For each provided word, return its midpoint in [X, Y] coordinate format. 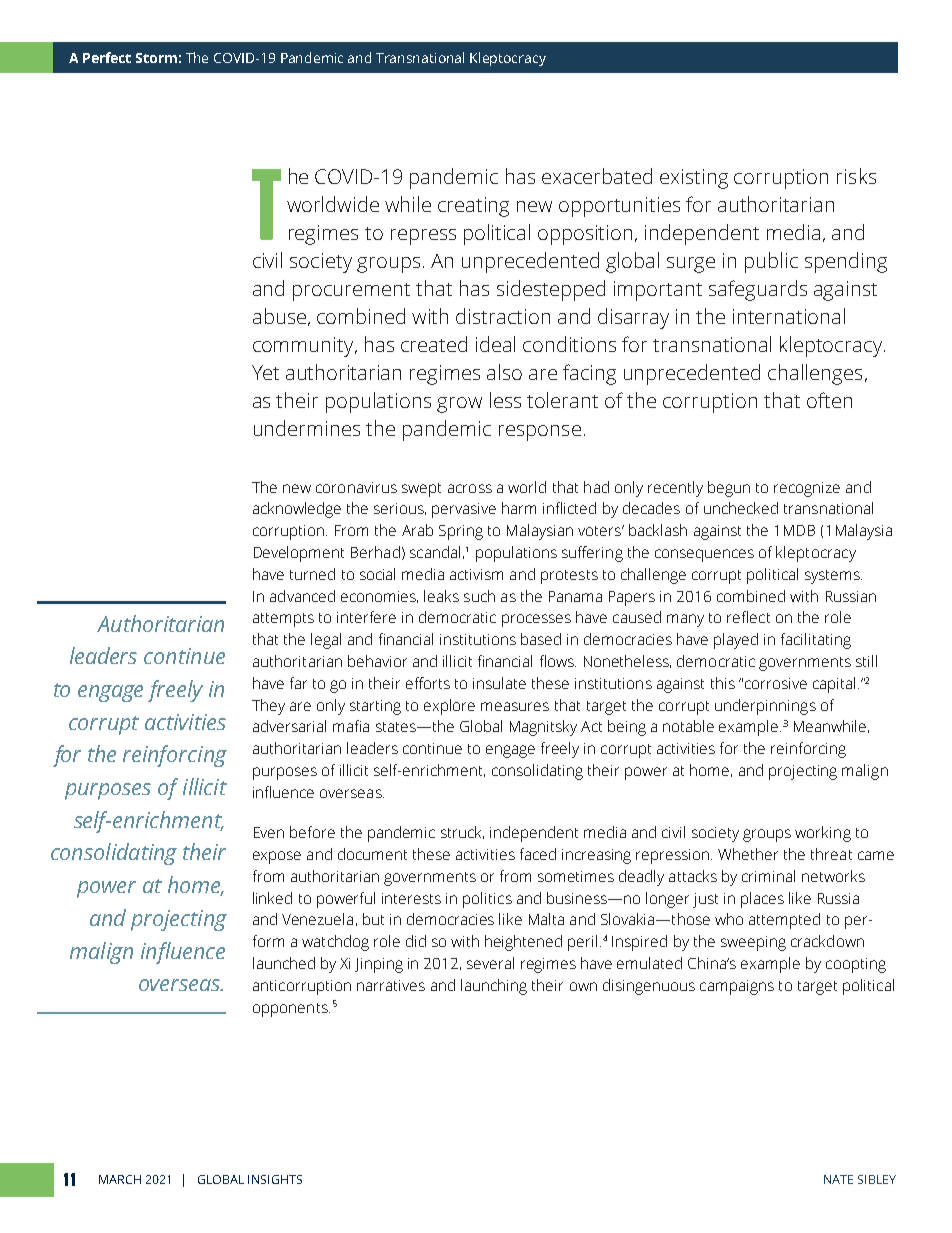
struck [462, 832]
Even [269, 832]
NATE [838, 1179]
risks [856, 176]
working [823, 834]
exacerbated [597, 176]
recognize [807, 489]
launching [494, 987]
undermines [307, 428]
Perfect [107, 57]
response [540, 433]
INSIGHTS [275, 1179]
